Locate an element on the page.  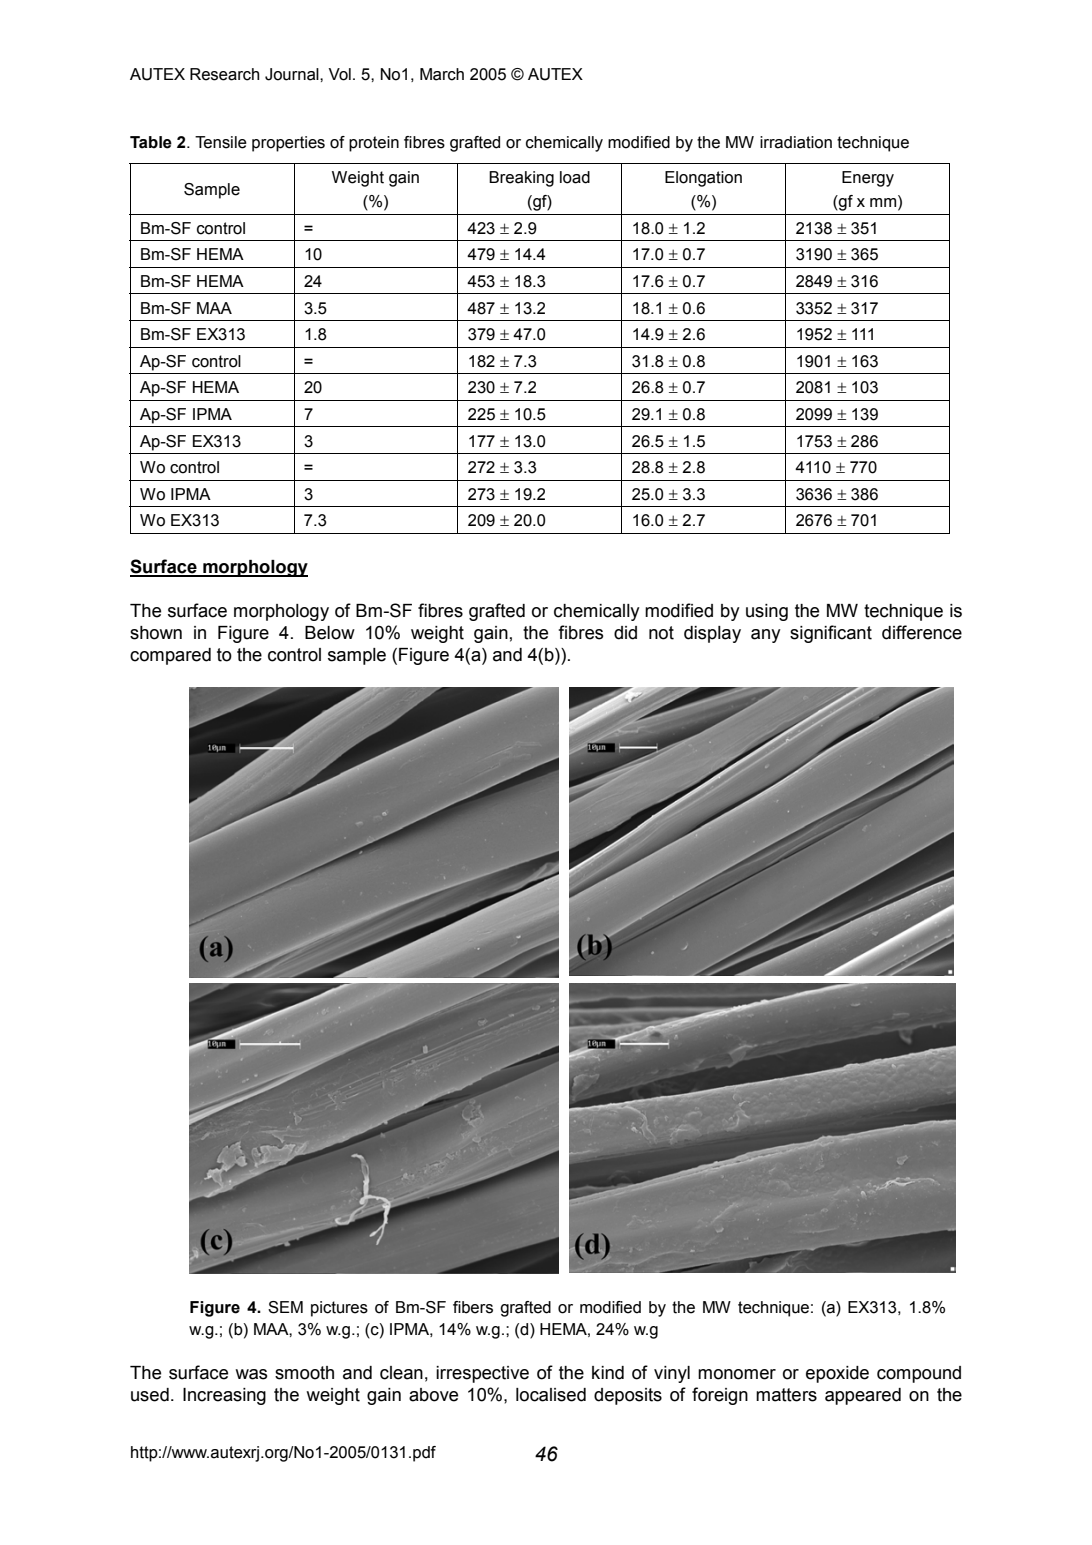
using is located at coordinates (767, 612).
